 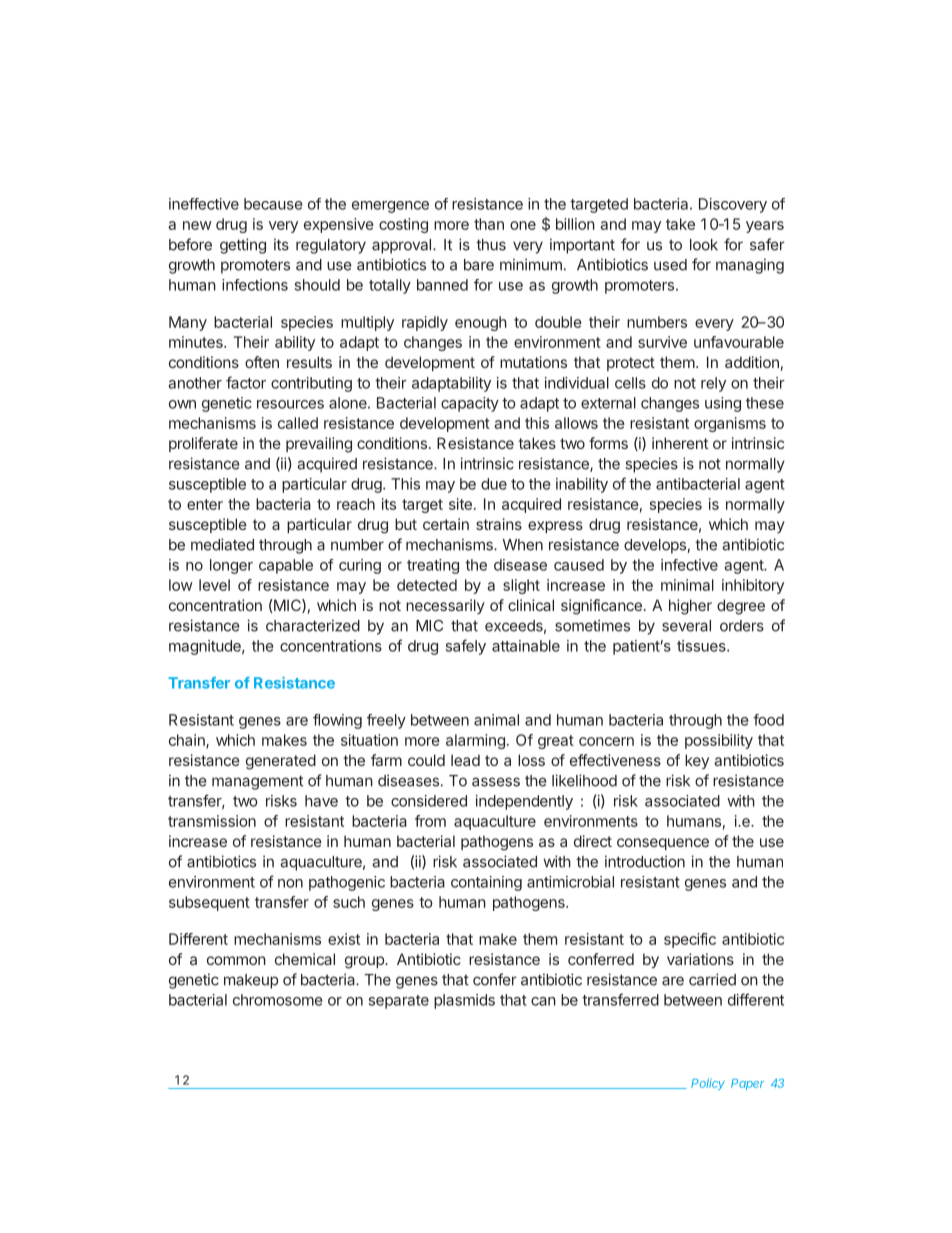 What do you see at coordinates (704, 245) in the page?
I see `look` at bounding box center [704, 245].
